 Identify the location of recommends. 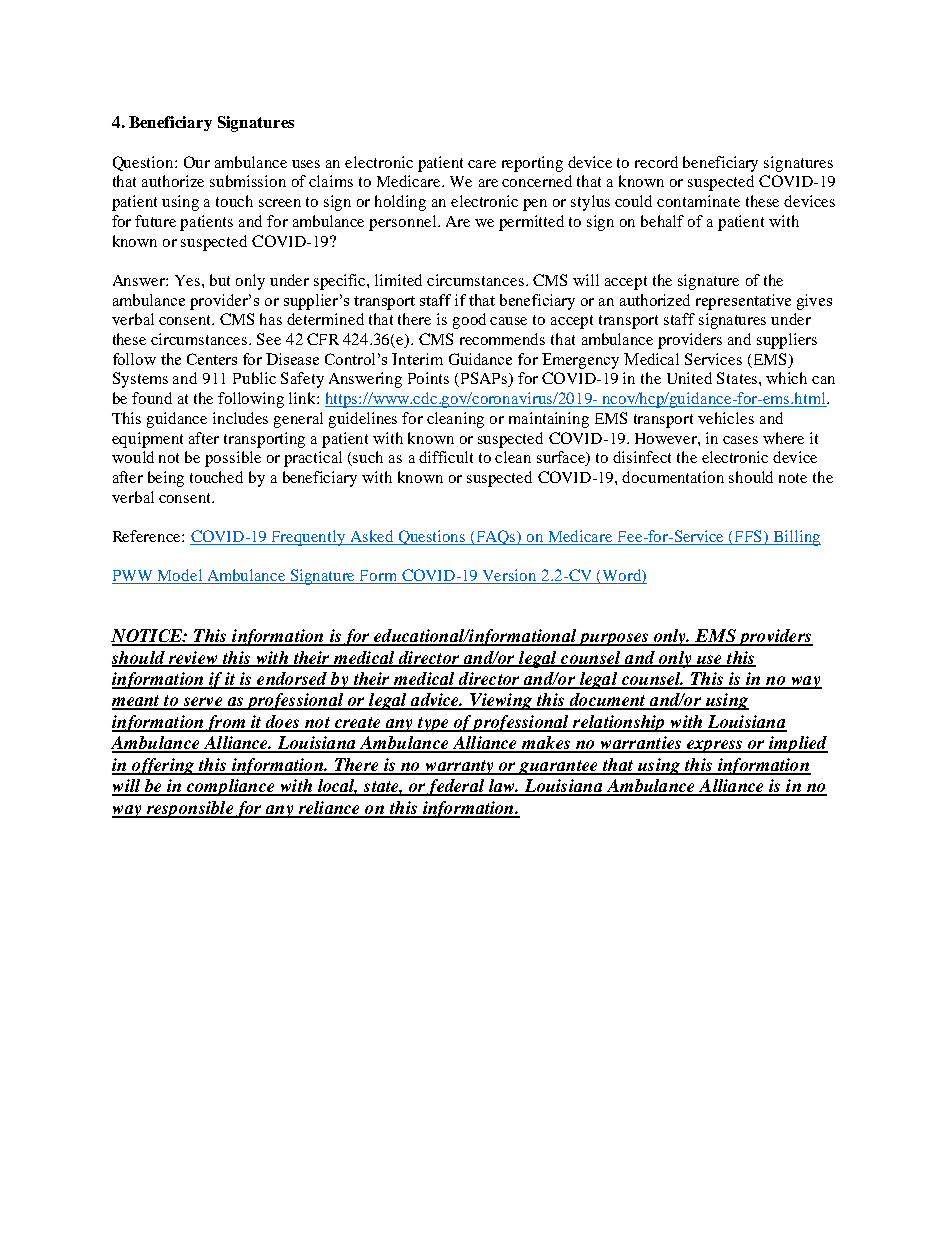
(502, 339).
